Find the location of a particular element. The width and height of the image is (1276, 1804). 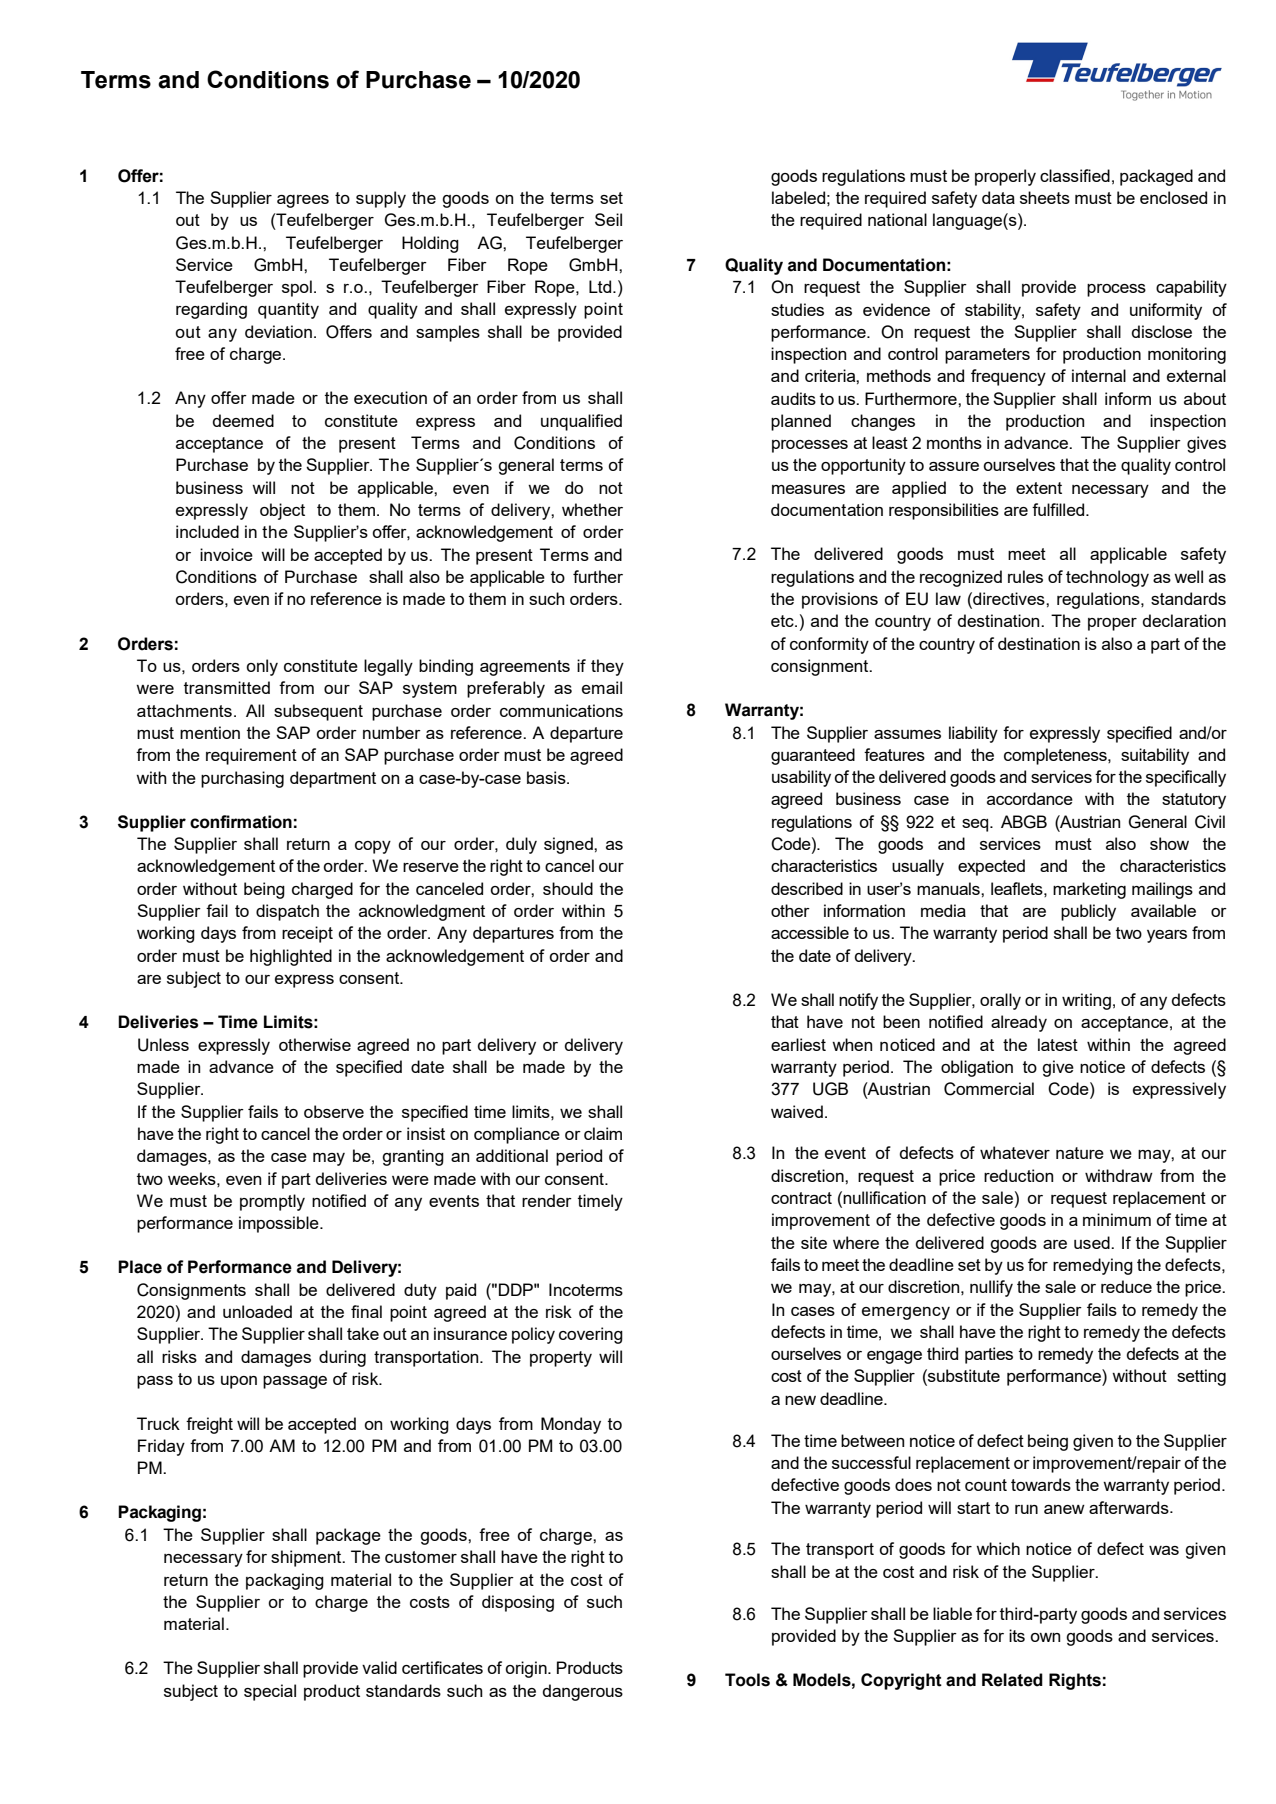

own is located at coordinates (1045, 1637).
